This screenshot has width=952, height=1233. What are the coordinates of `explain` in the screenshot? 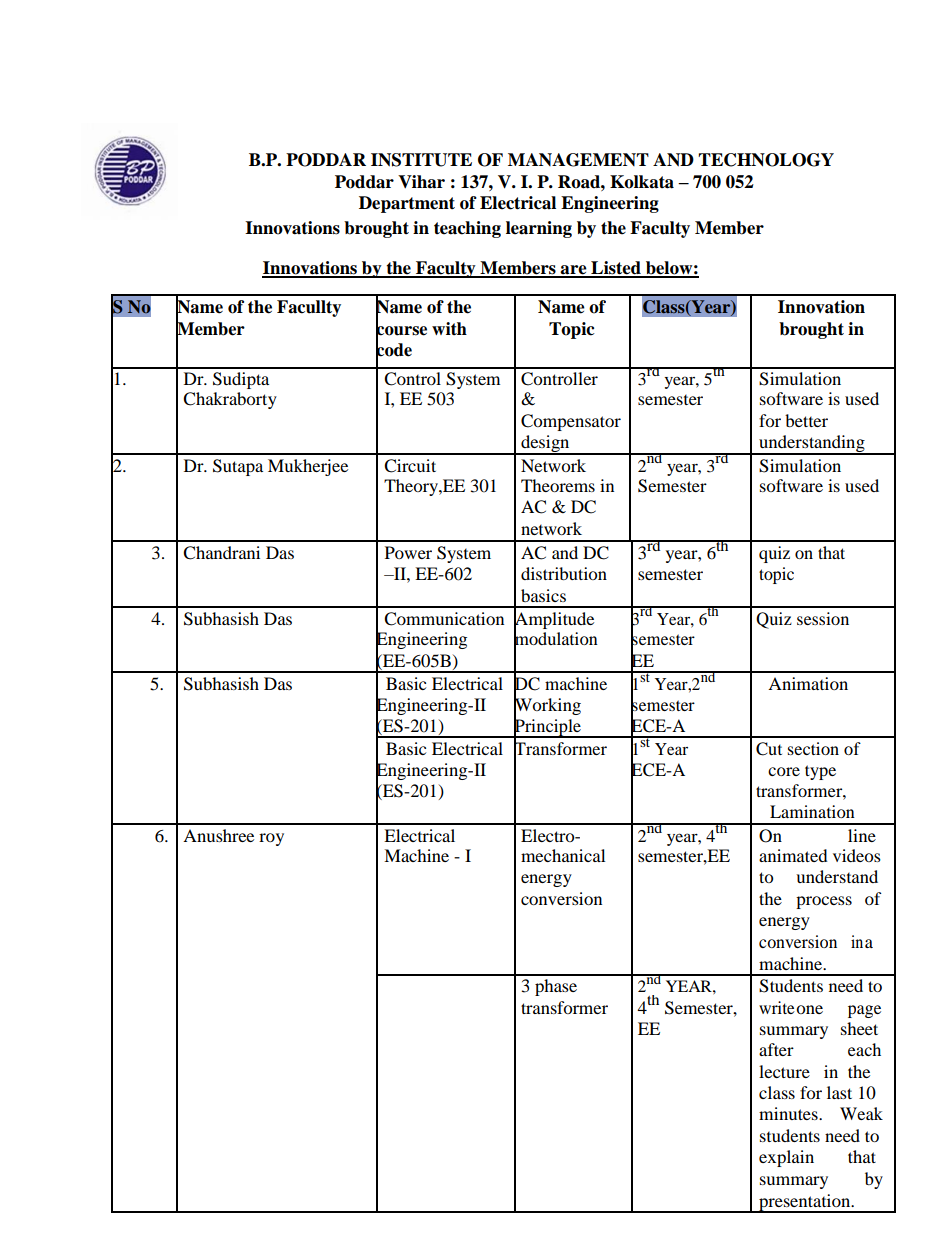 It's located at (786, 1158).
